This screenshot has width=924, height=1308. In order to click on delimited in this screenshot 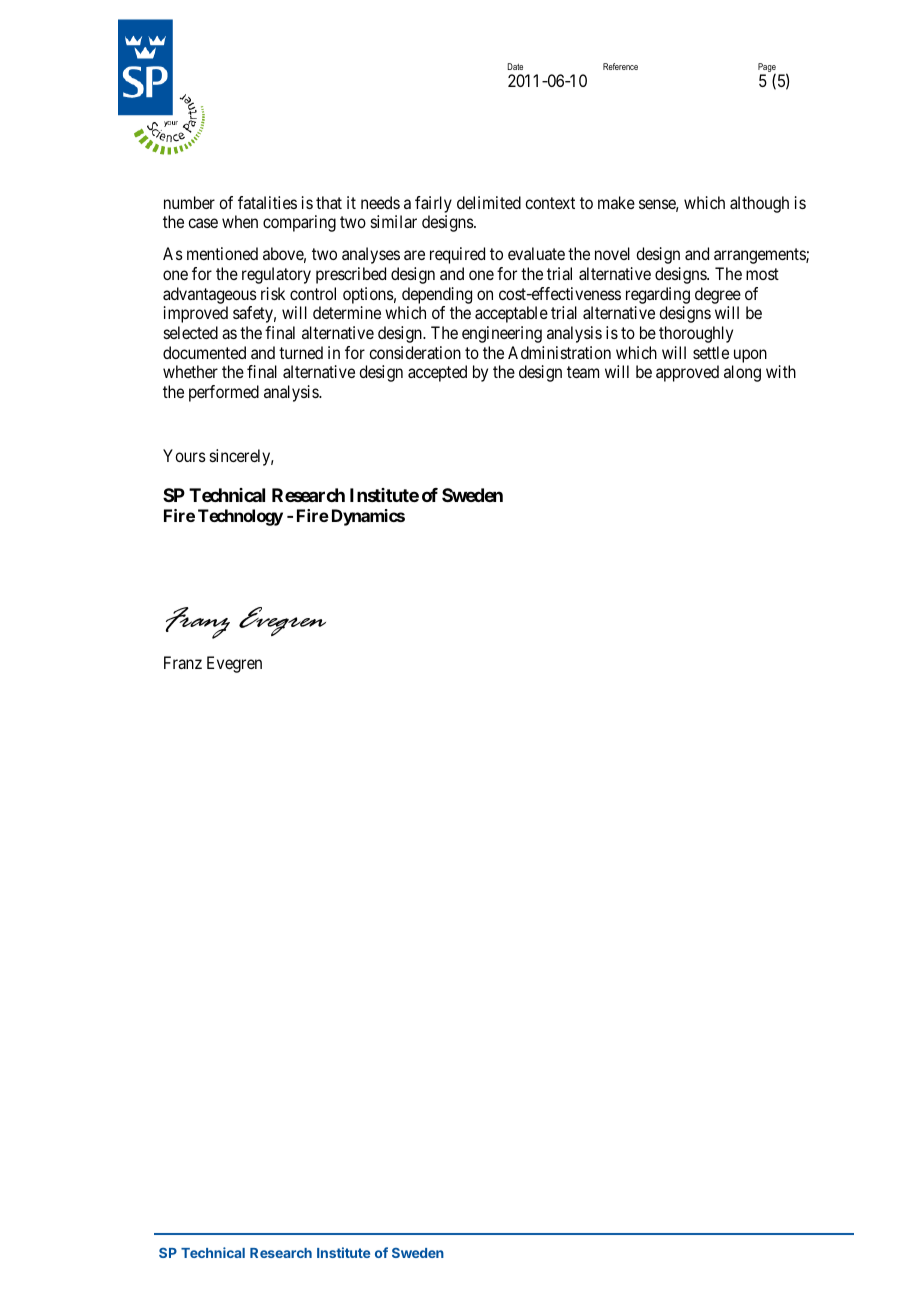, I will do `click(489, 202)`.
